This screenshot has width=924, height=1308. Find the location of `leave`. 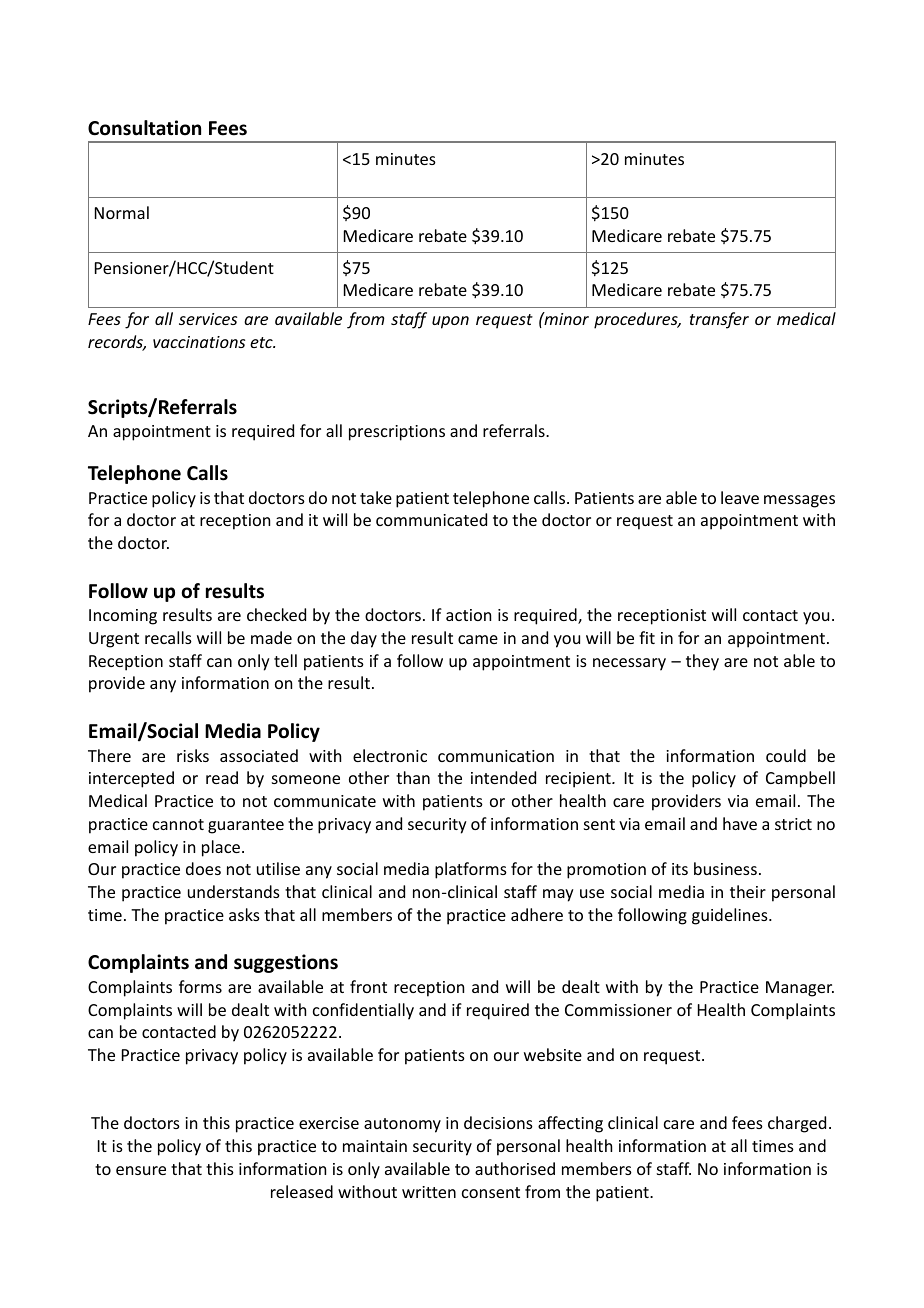

leave is located at coordinates (740, 497).
